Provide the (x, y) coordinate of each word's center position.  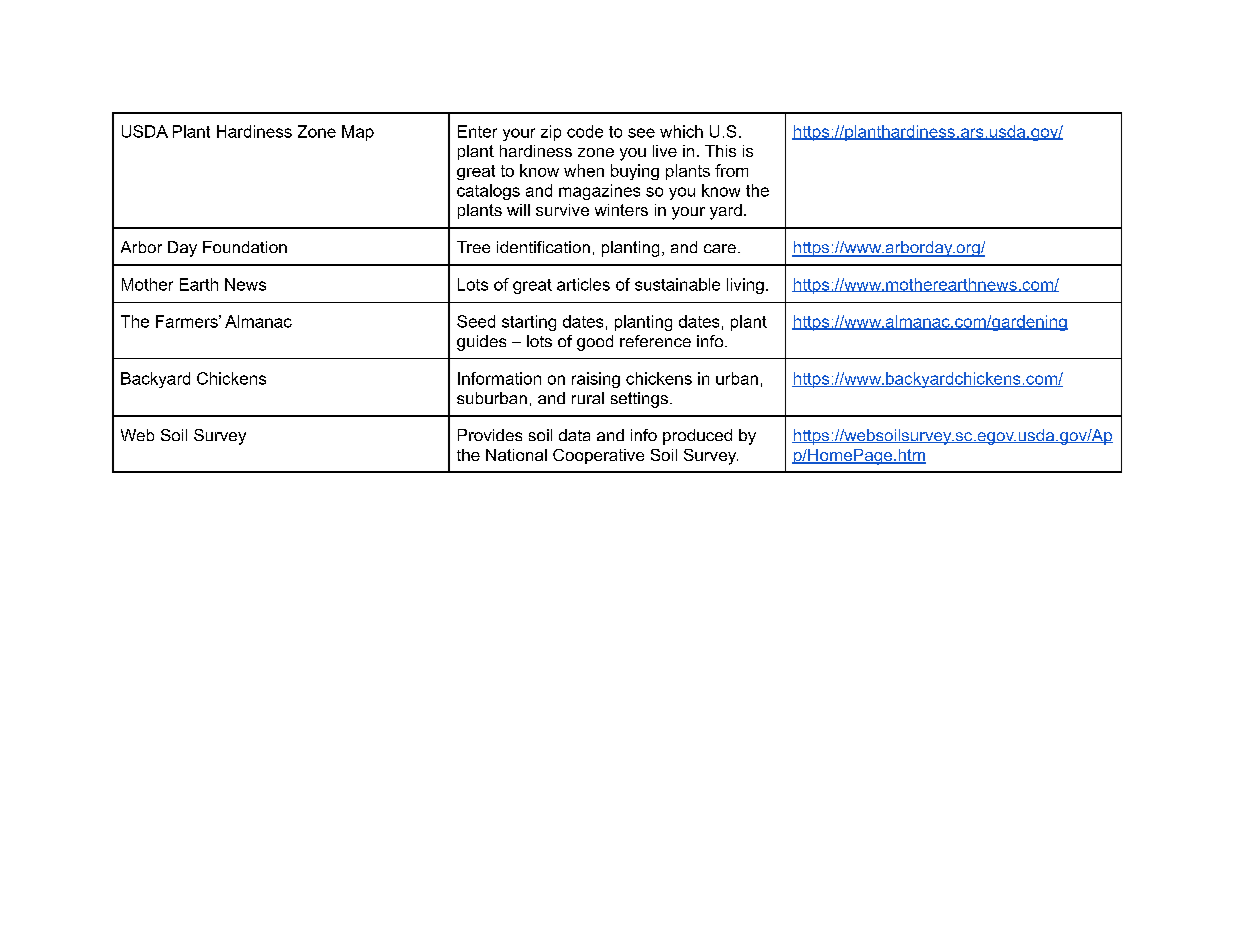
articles (583, 284)
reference (655, 341)
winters (621, 210)
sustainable (677, 284)
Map (358, 133)
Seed (476, 321)
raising (596, 380)
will (518, 210)
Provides (490, 435)
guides (481, 343)
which (681, 131)
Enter (477, 131)
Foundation (245, 247)
